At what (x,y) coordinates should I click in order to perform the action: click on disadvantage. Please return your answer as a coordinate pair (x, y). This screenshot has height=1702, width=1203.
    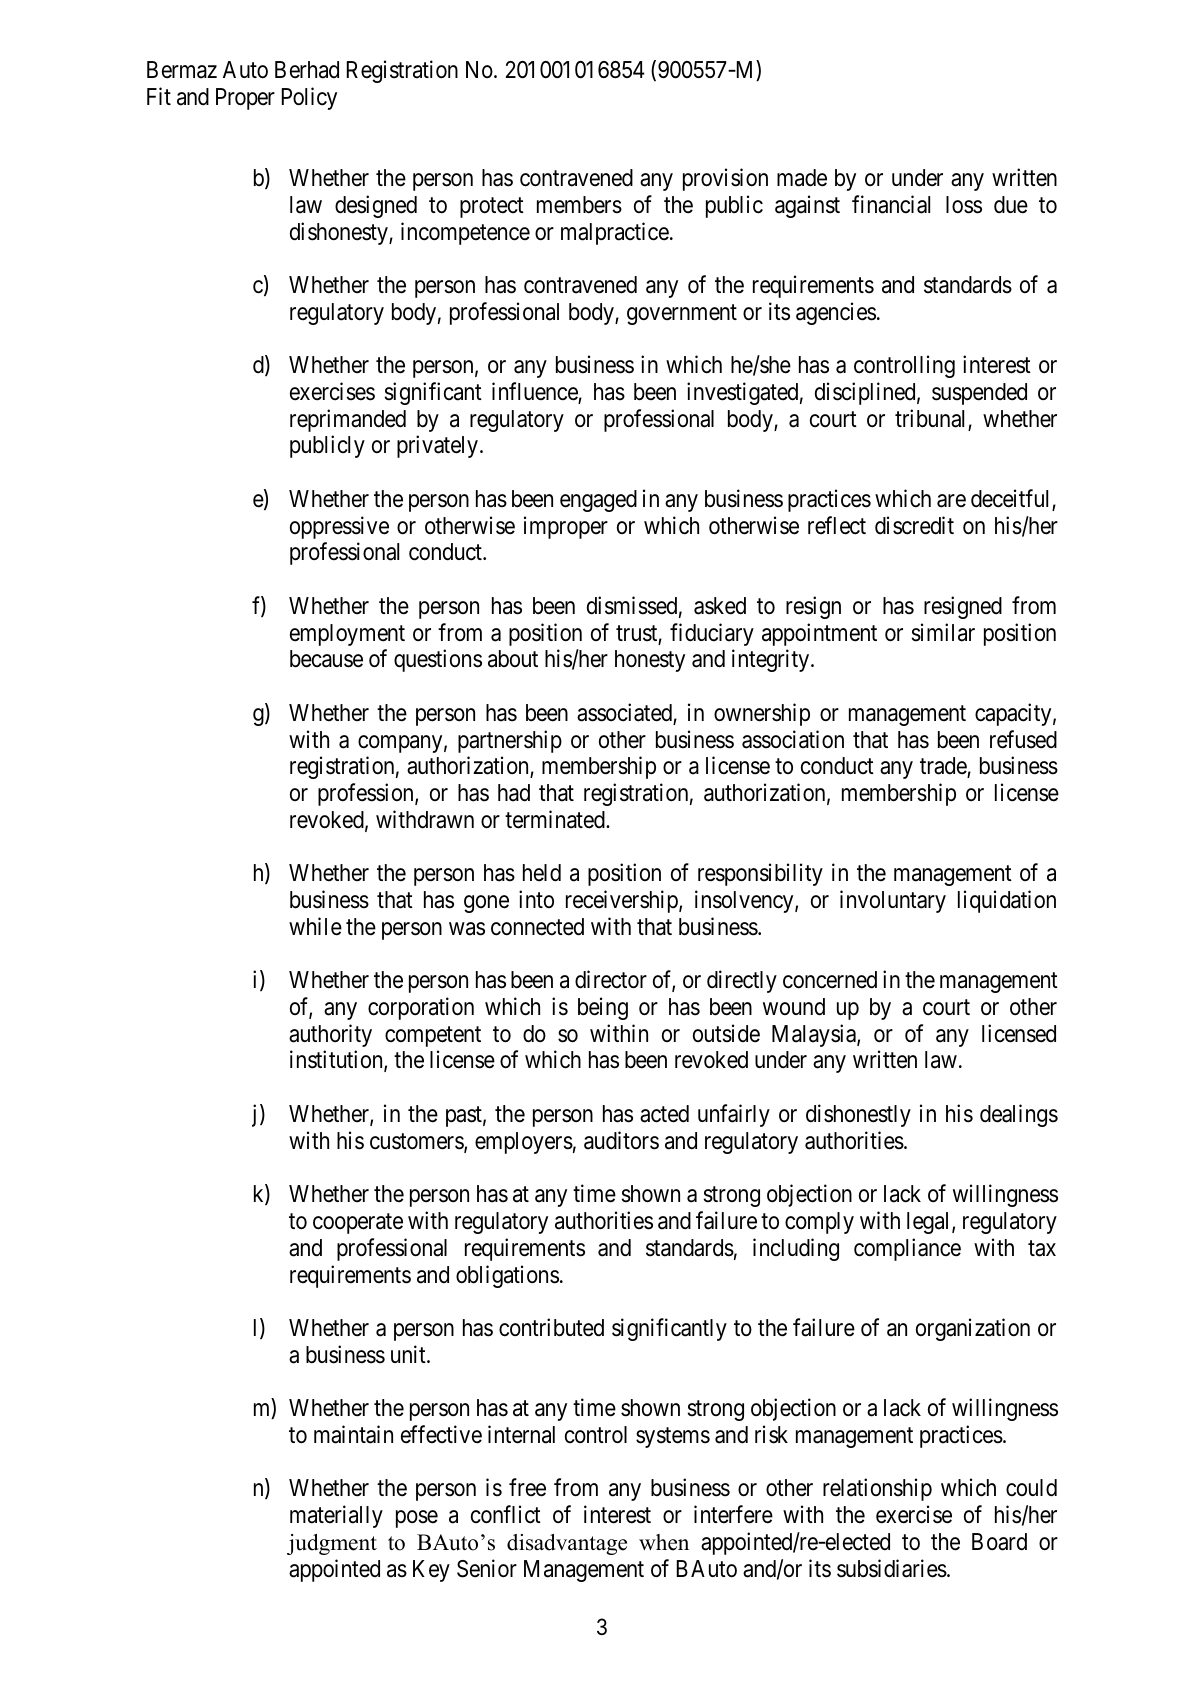
    Looking at the image, I should click on (567, 1544).
